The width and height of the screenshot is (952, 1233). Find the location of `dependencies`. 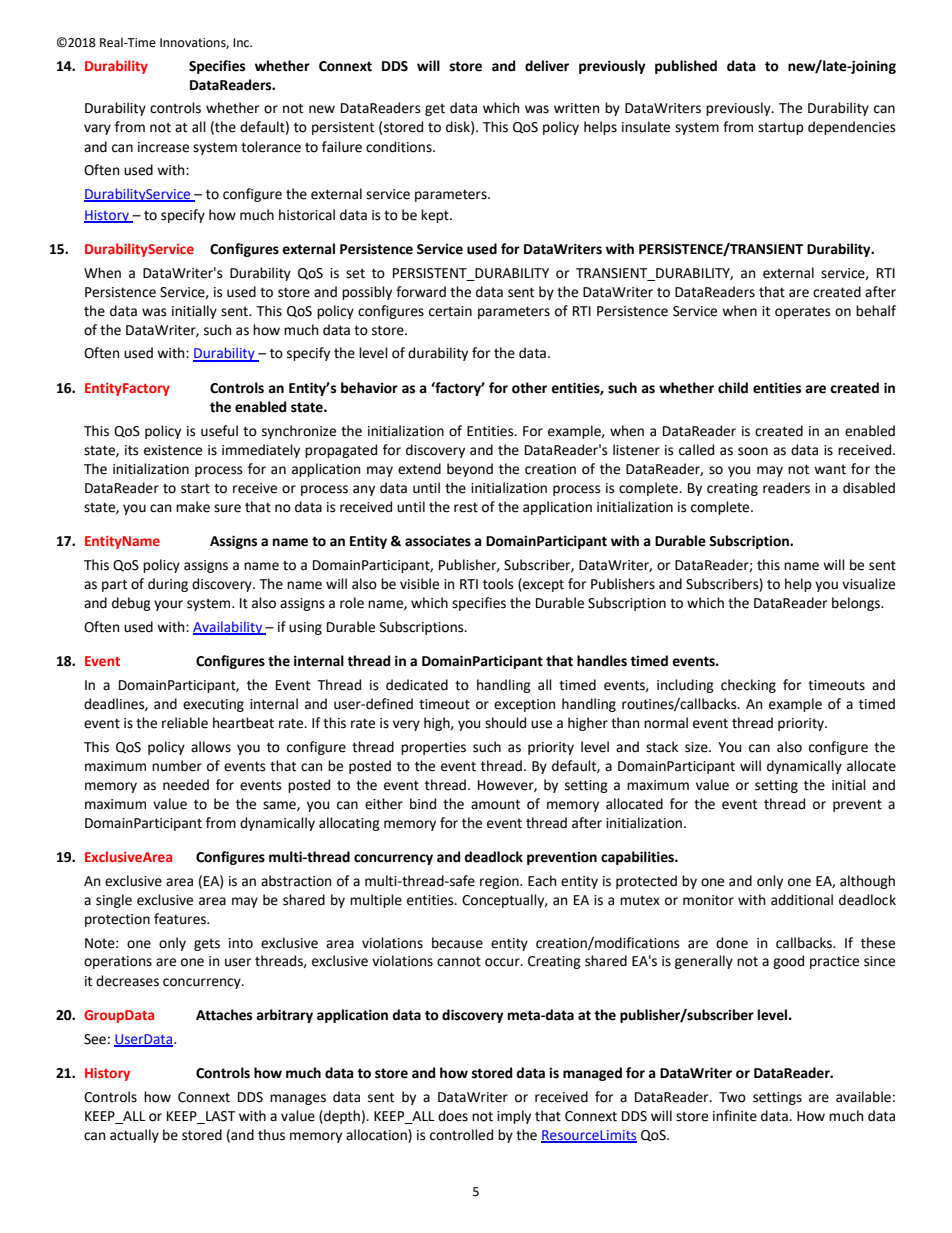

dependencies is located at coordinates (851, 128).
